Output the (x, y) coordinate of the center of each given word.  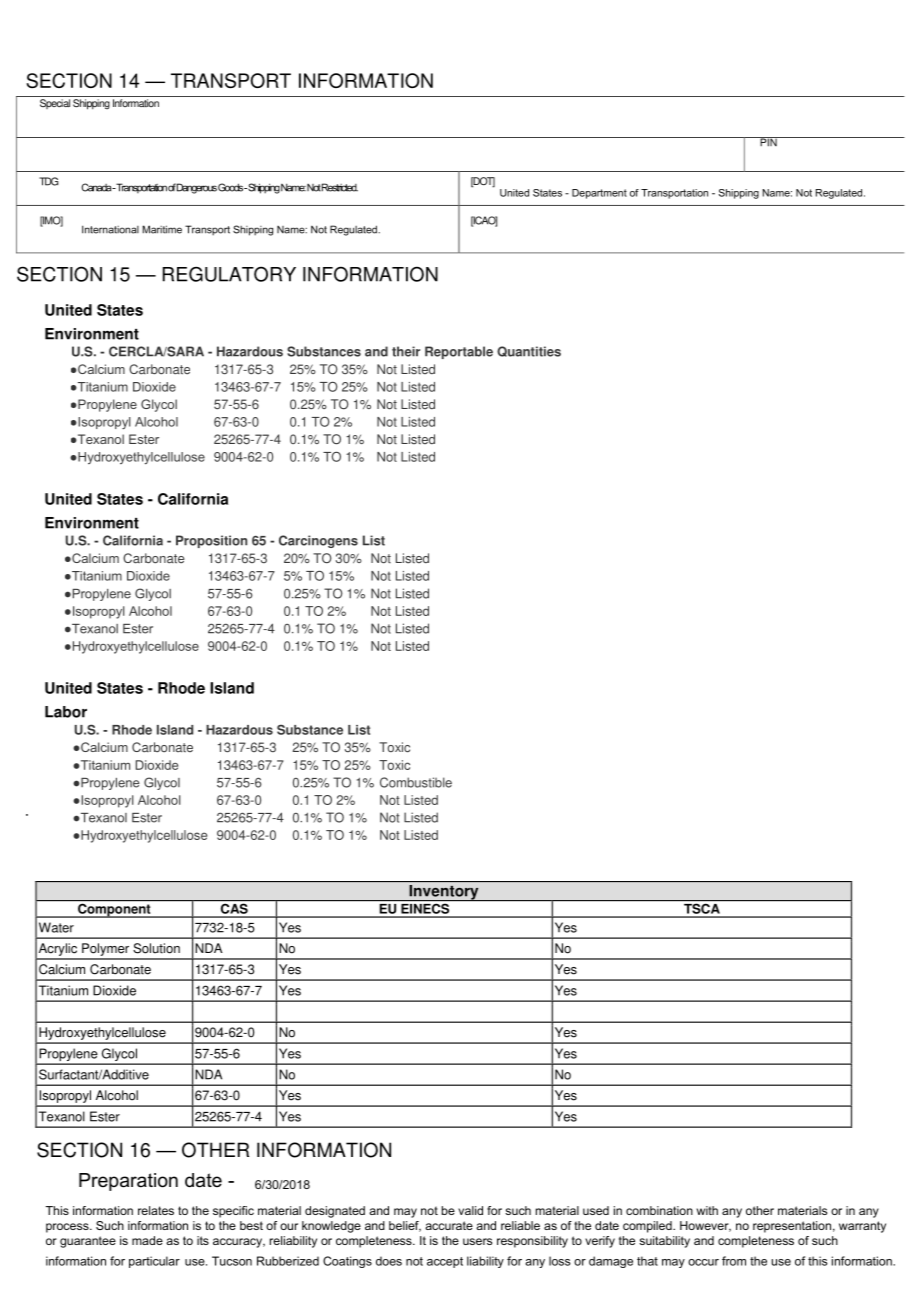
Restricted (340, 187)
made (147, 1240)
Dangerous (197, 188)
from (734, 1261)
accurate (449, 1225)
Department (599, 194)
